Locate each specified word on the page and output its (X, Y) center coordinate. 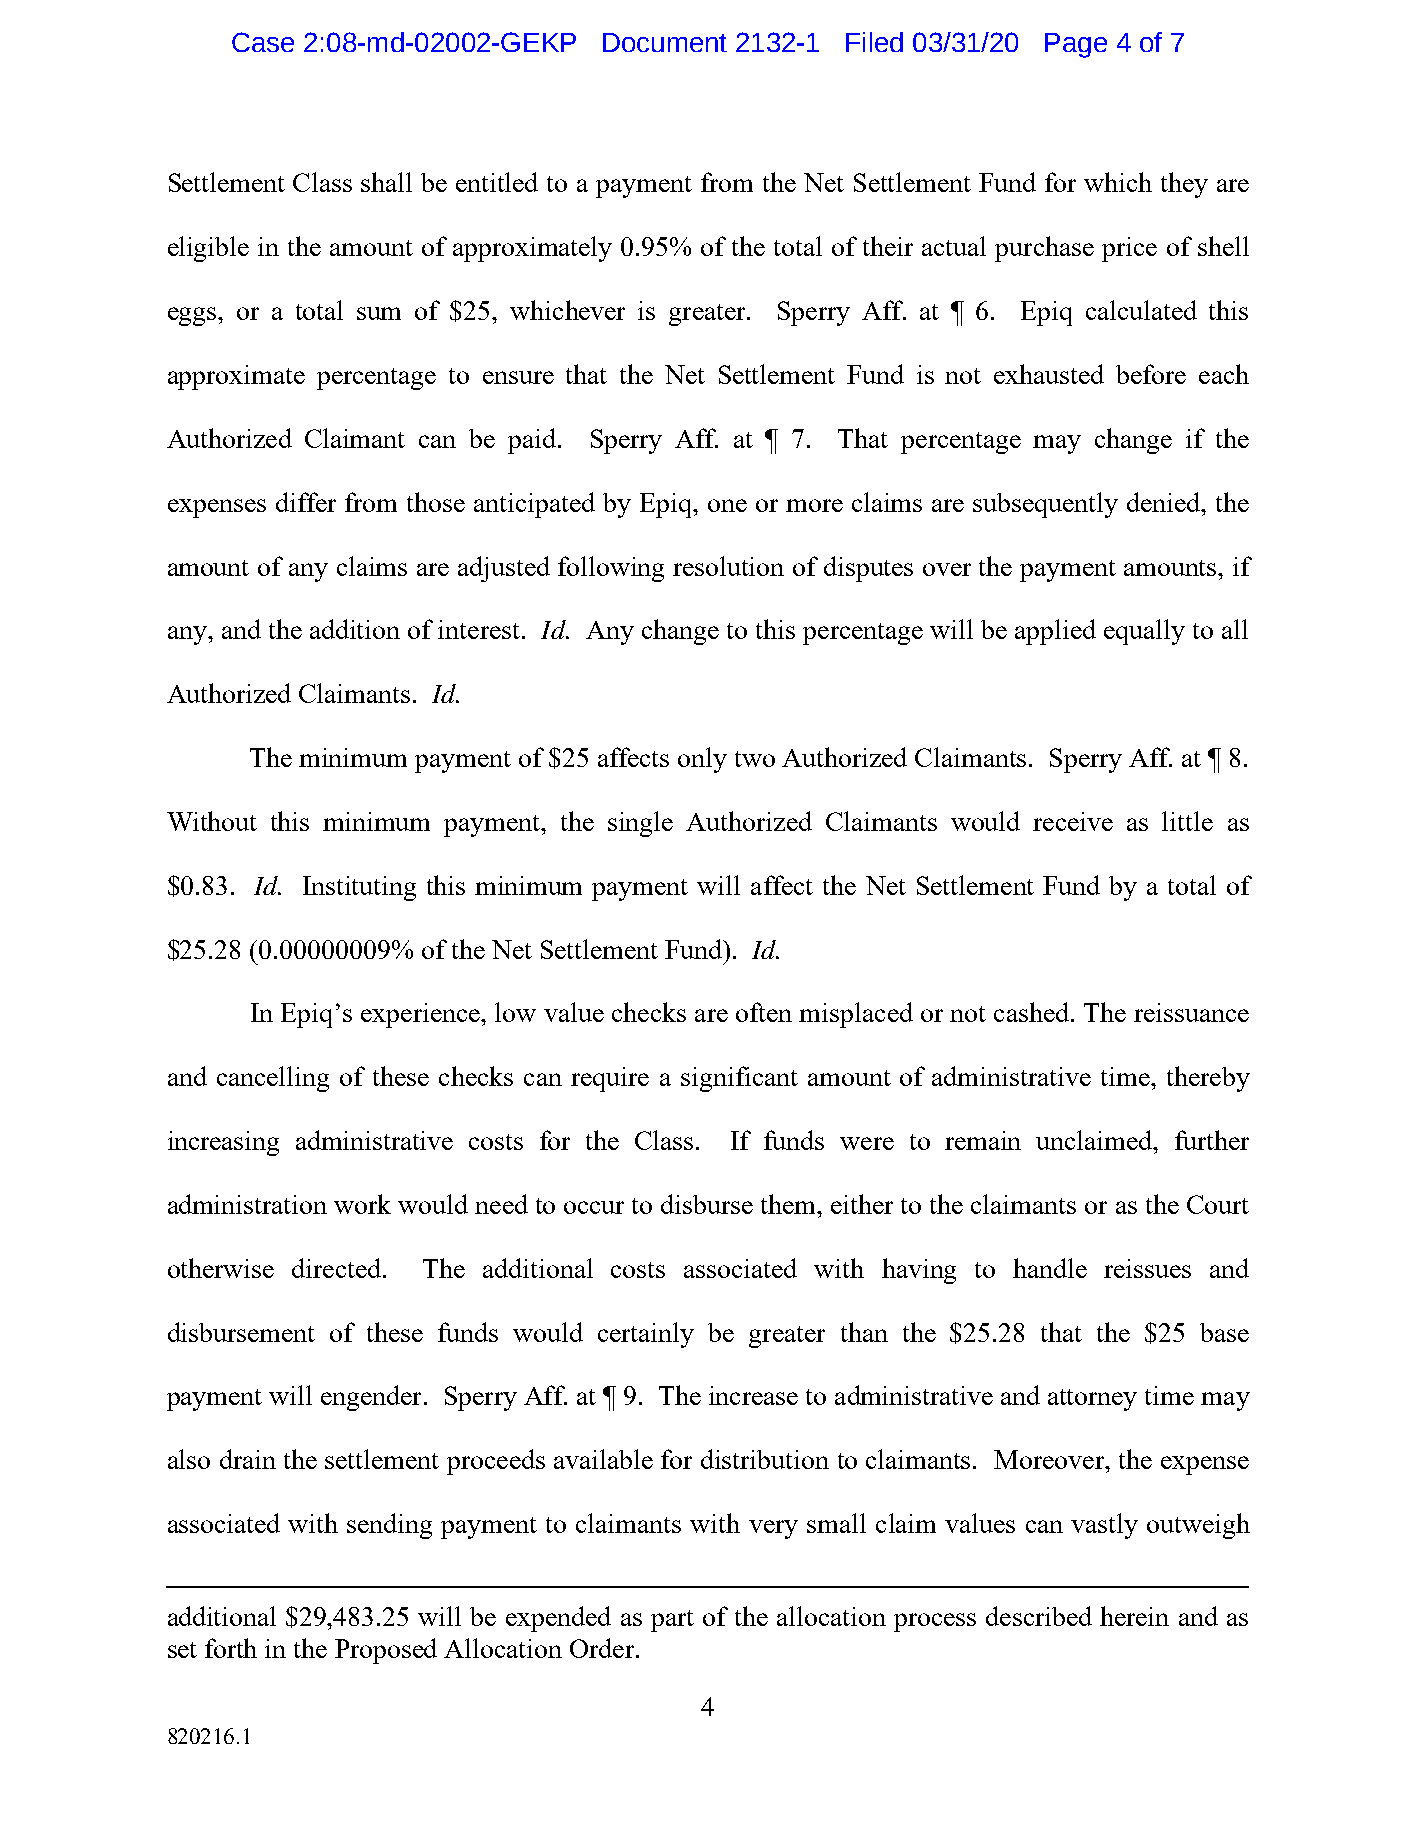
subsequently (1045, 505)
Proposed (386, 1651)
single (640, 824)
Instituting (359, 888)
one (727, 505)
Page (1076, 45)
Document (665, 42)
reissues (1147, 1268)
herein (1134, 1616)
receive (1073, 821)
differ (306, 502)
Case (263, 42)
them (790, 1204)
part (672, 1621)
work (362, 1204)
